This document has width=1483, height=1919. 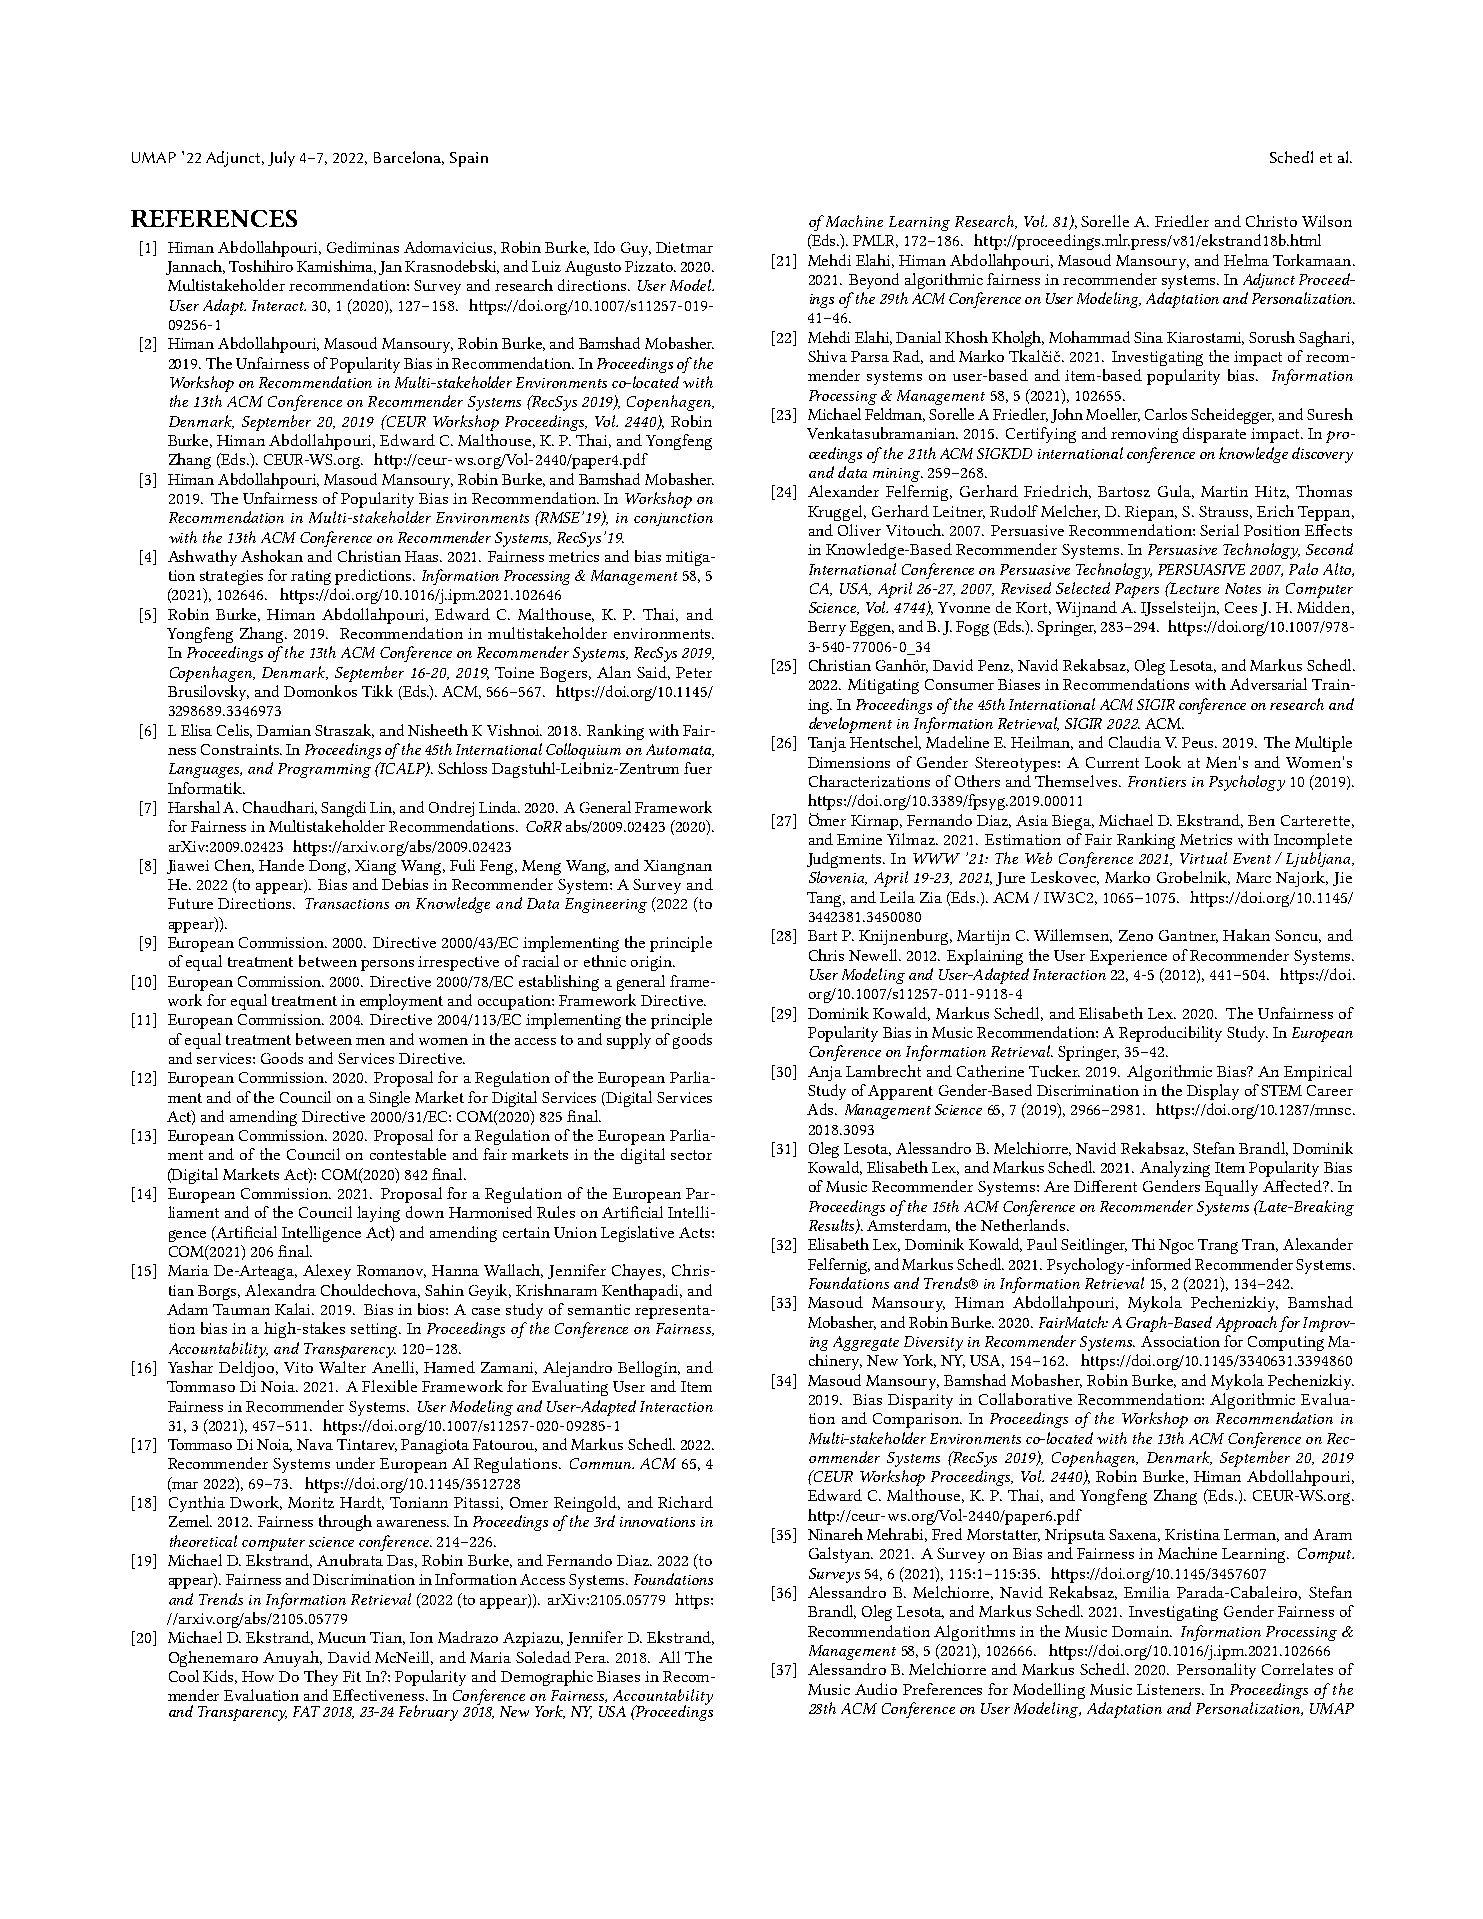 What do you see at coordinates (387, 965) in the document?
I see `persons` at bounding box center [387, 965].
